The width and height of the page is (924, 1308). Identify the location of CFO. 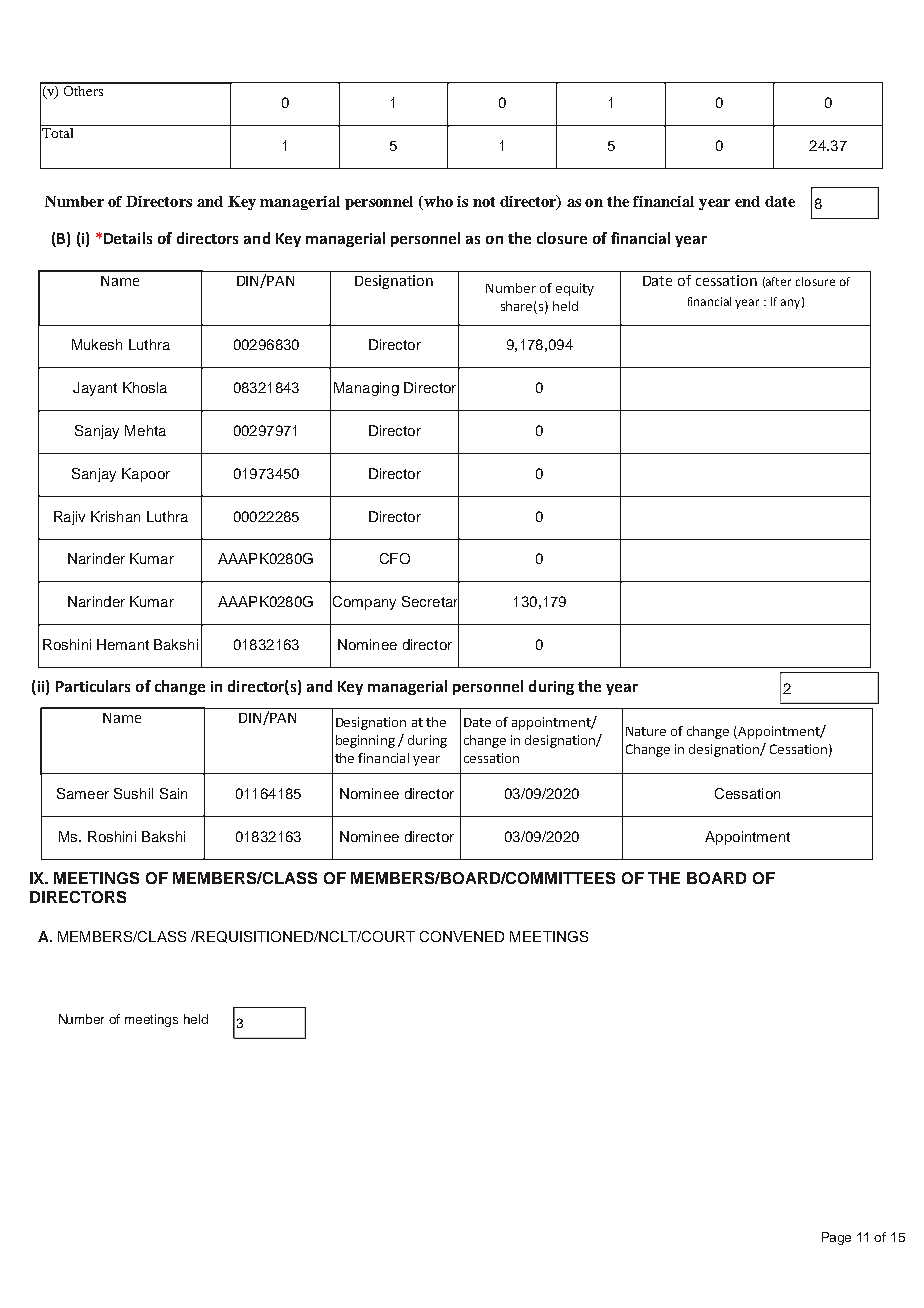
(395, 558).
